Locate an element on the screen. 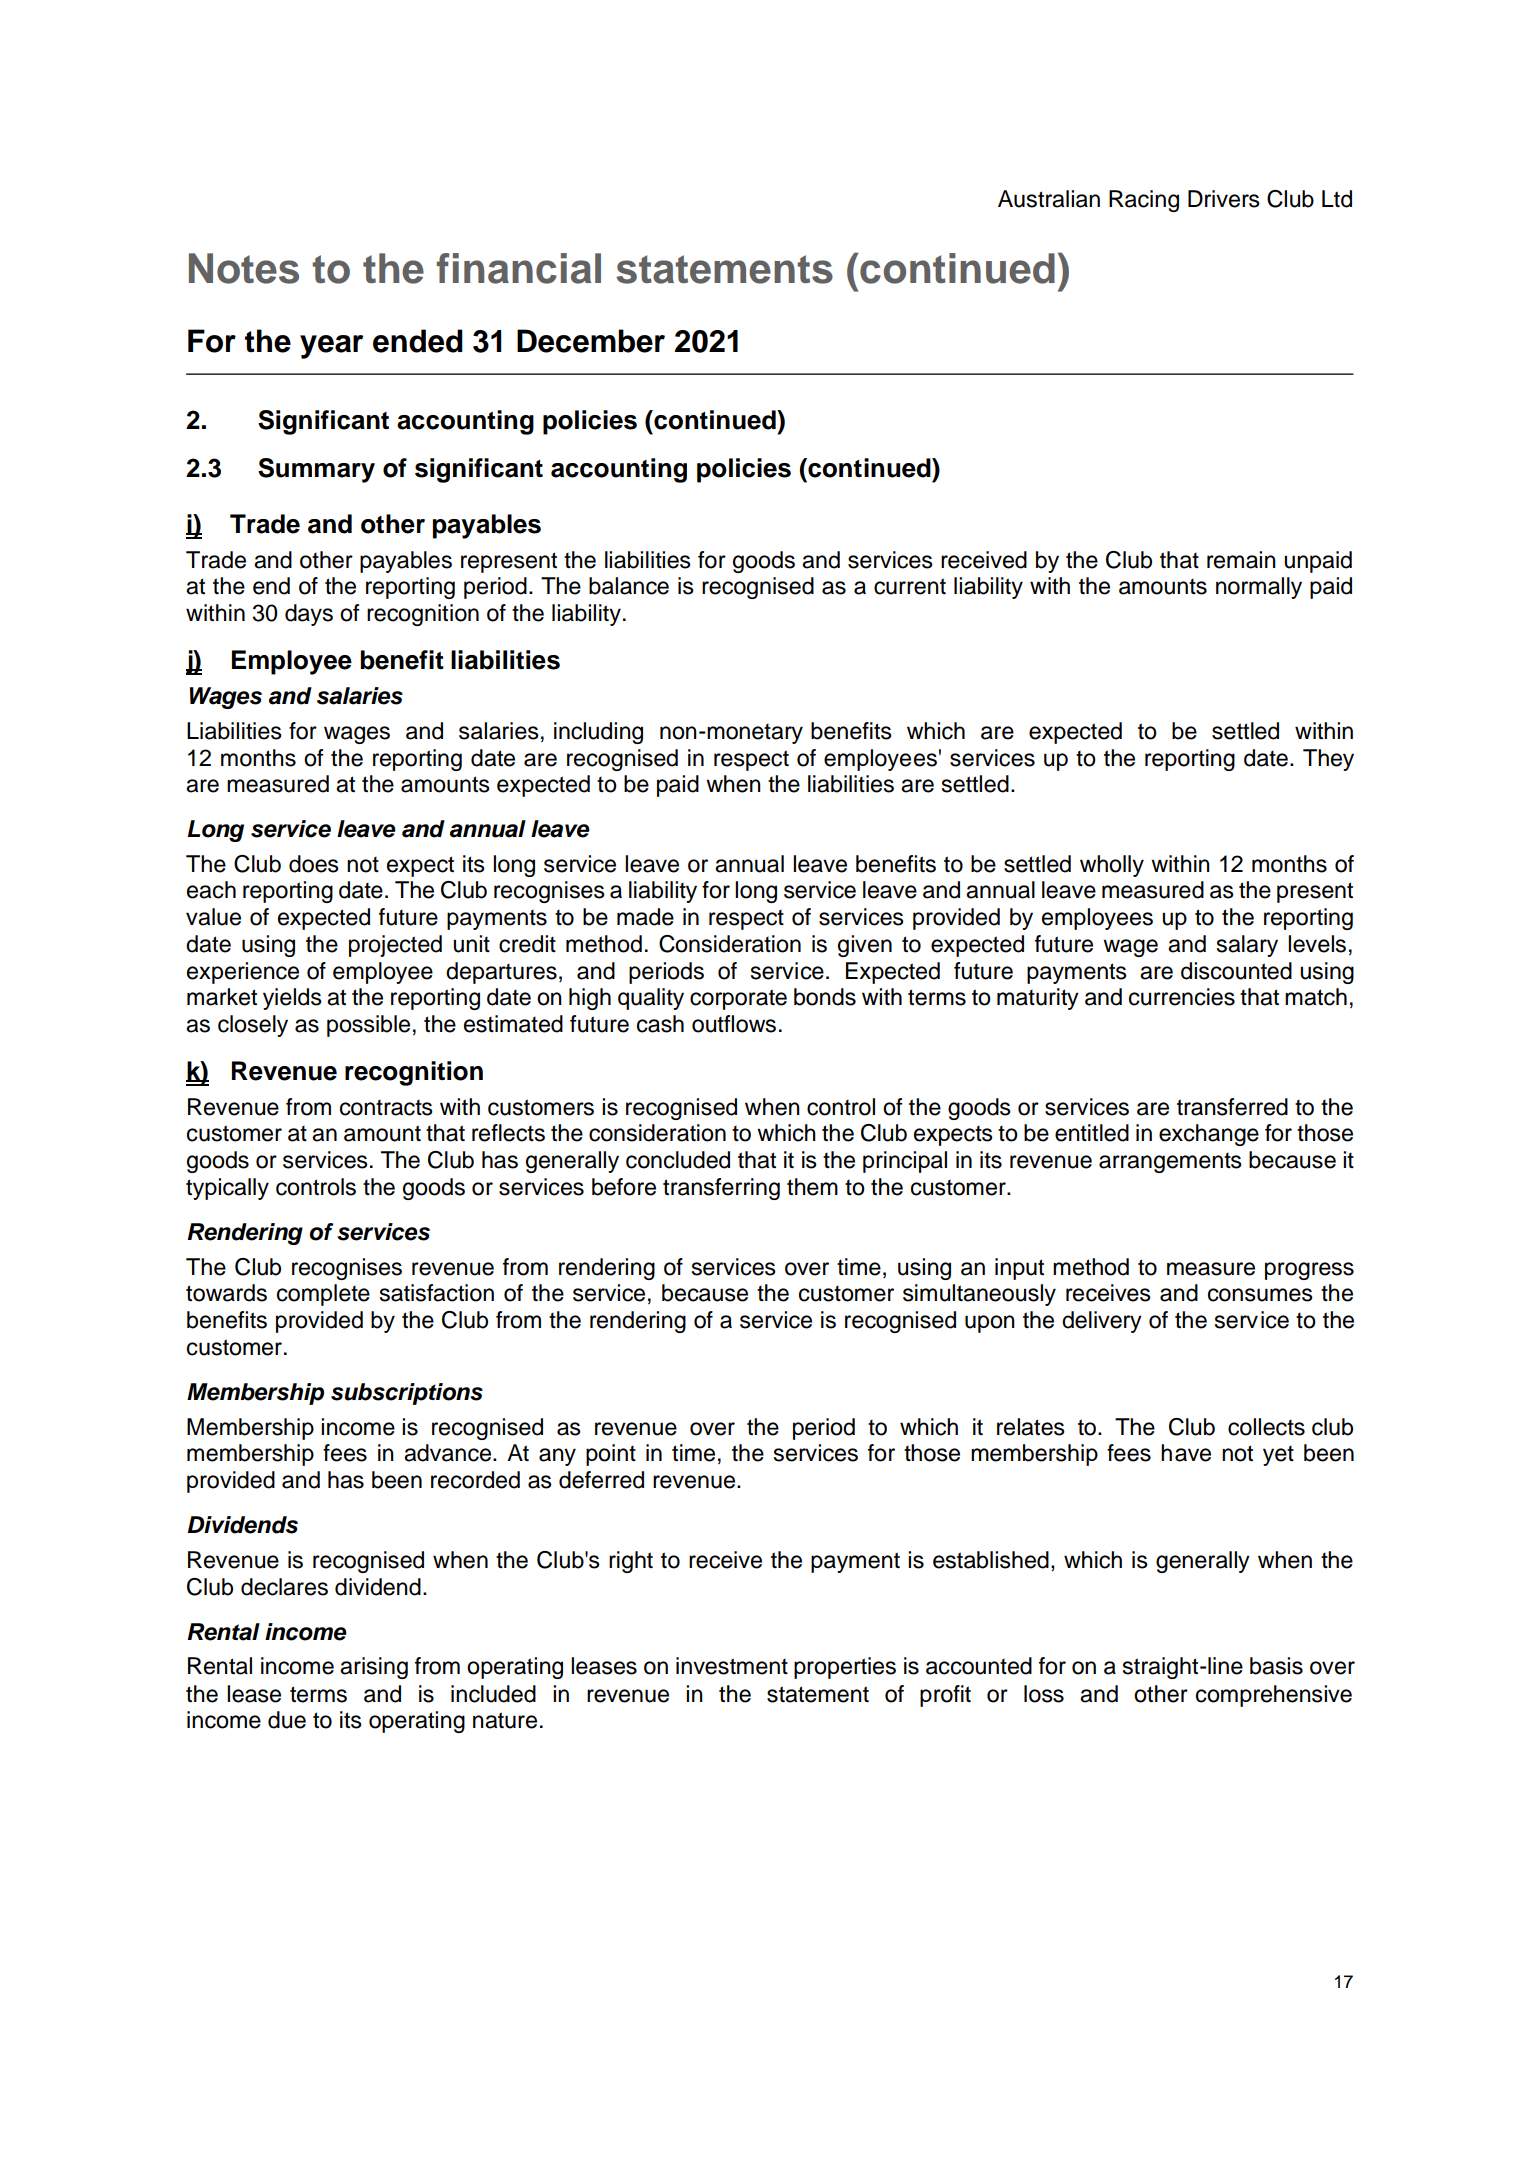  projected is located at coordinates (395, 946).
